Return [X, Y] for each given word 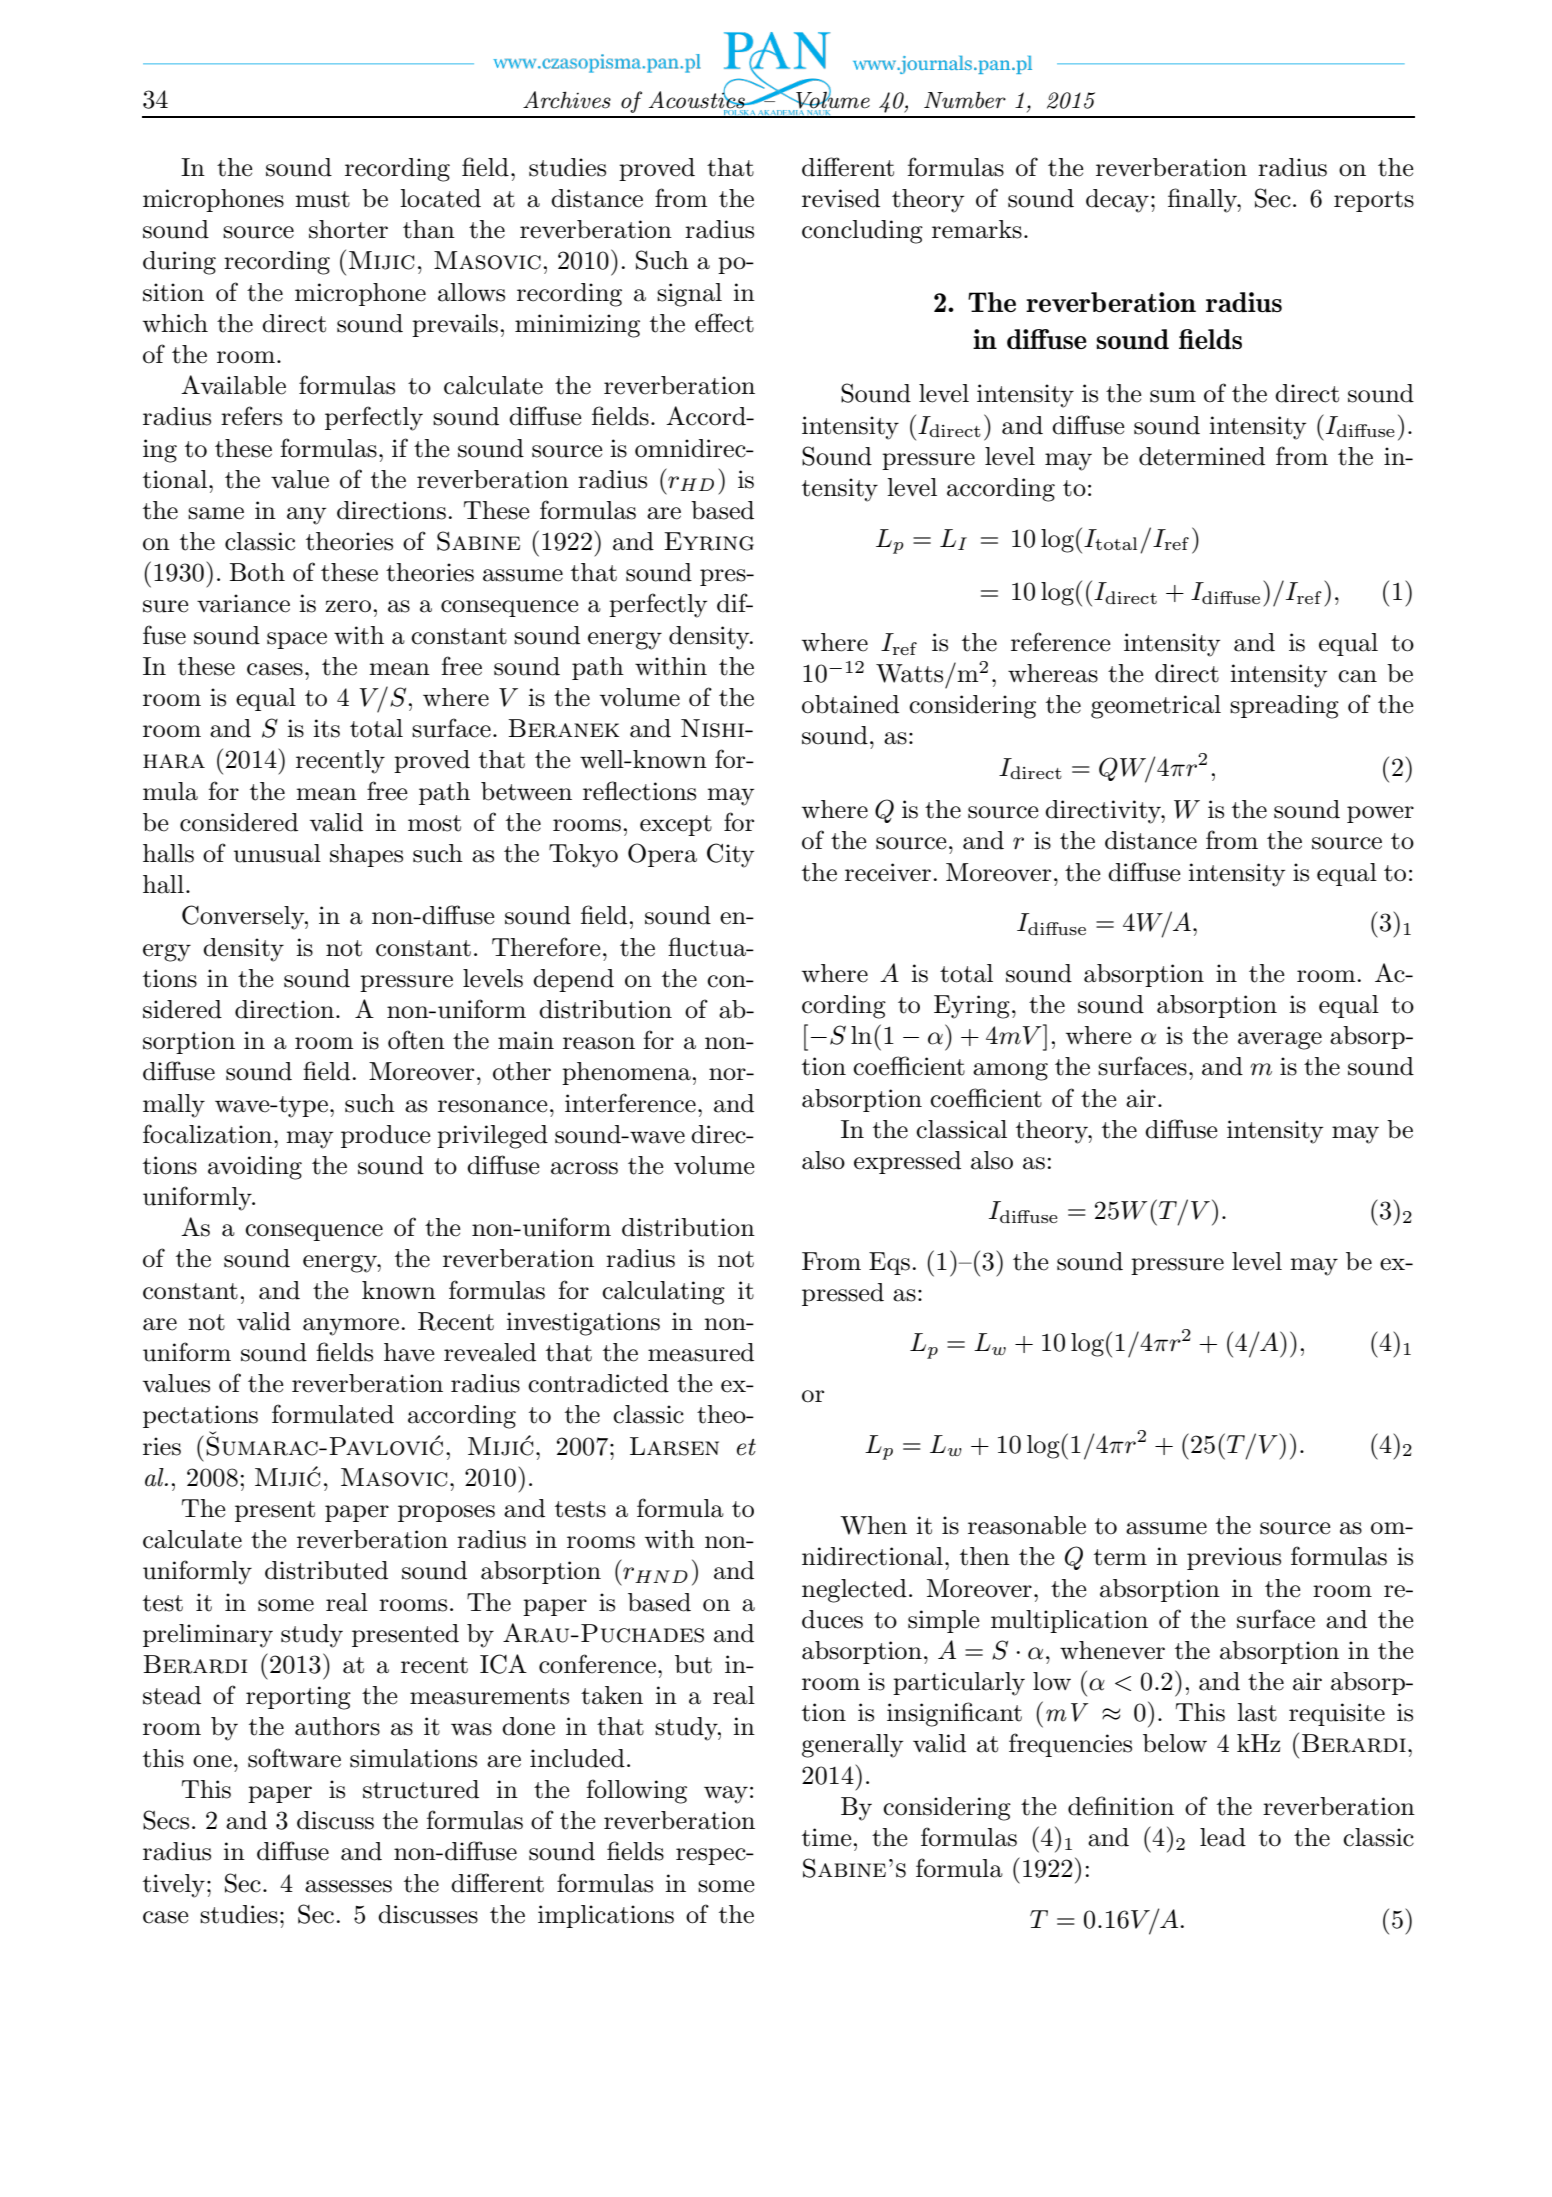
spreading [1284, 707]
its [326, 728]
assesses [348, 1886]
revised [841, 198]
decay [1117, 201]
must [322, 199]
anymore [351, 1327]
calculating [663, 1293]
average [1280, 1041]
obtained [850, 704]
